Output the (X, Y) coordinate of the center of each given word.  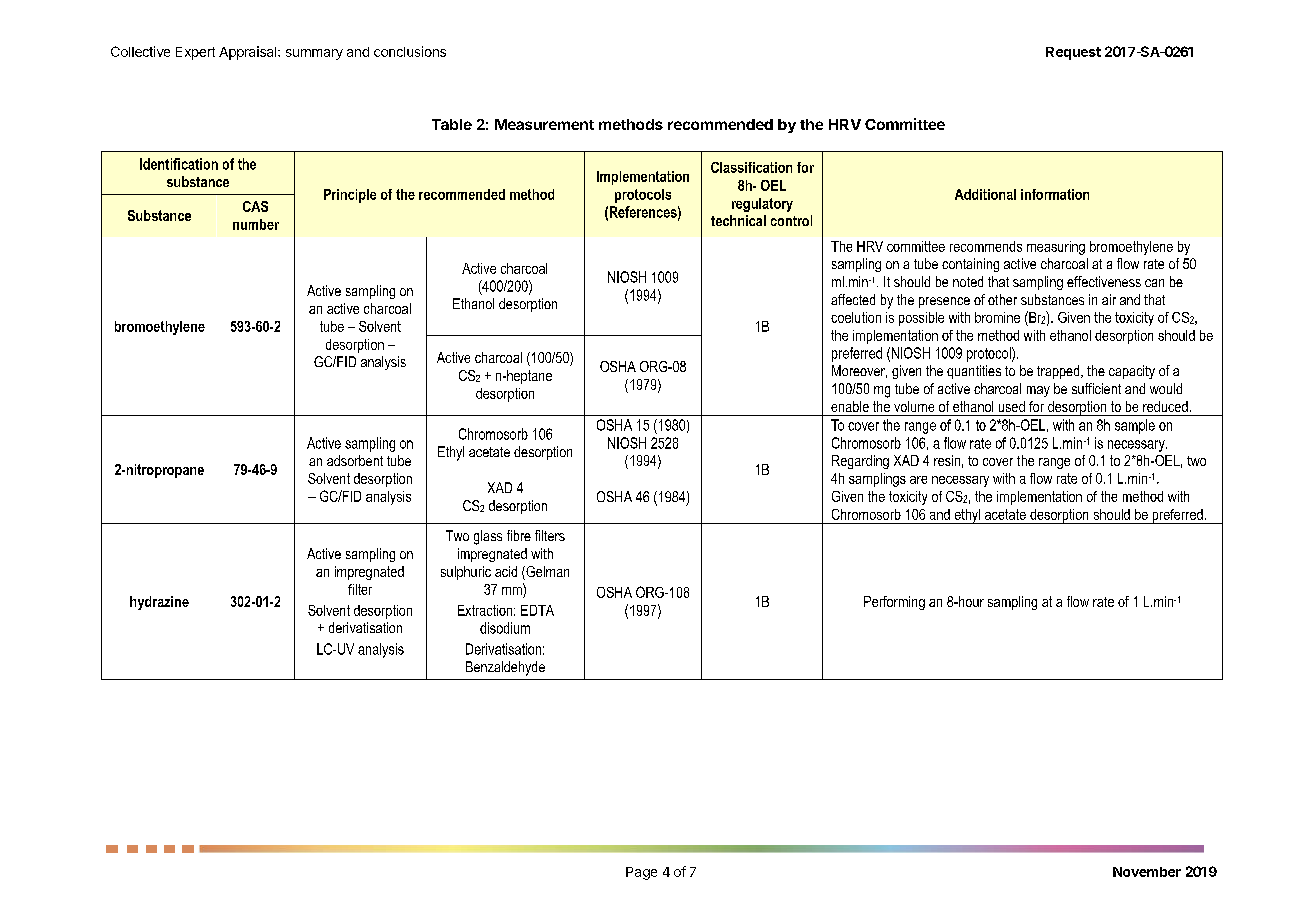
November (1147, 872)
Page (641, 873)
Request (1073, 53)
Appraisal (249, 53)
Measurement (544, 124)
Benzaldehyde (505, 668)
